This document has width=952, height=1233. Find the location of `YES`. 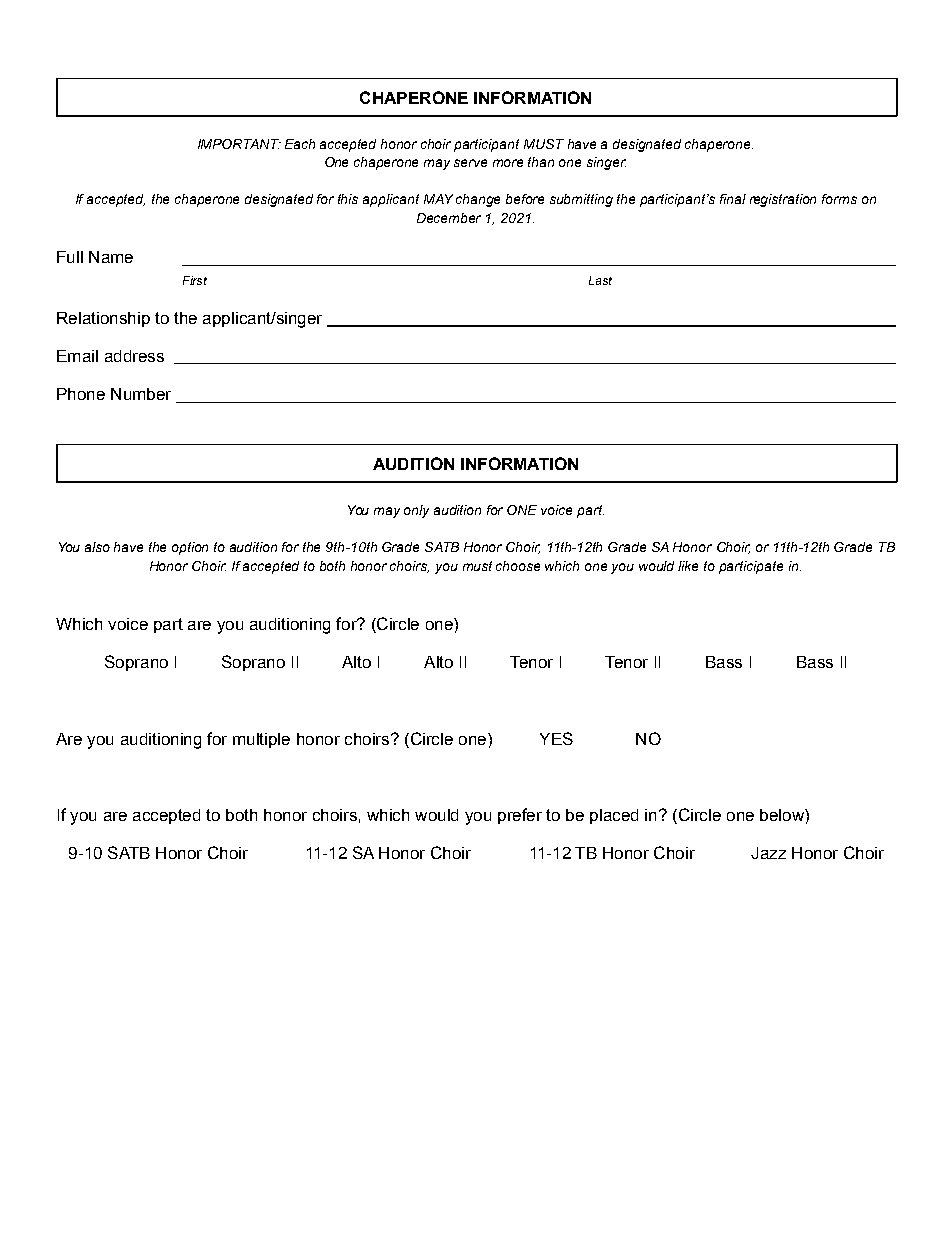

YES is located at coordinates (556, 738).
